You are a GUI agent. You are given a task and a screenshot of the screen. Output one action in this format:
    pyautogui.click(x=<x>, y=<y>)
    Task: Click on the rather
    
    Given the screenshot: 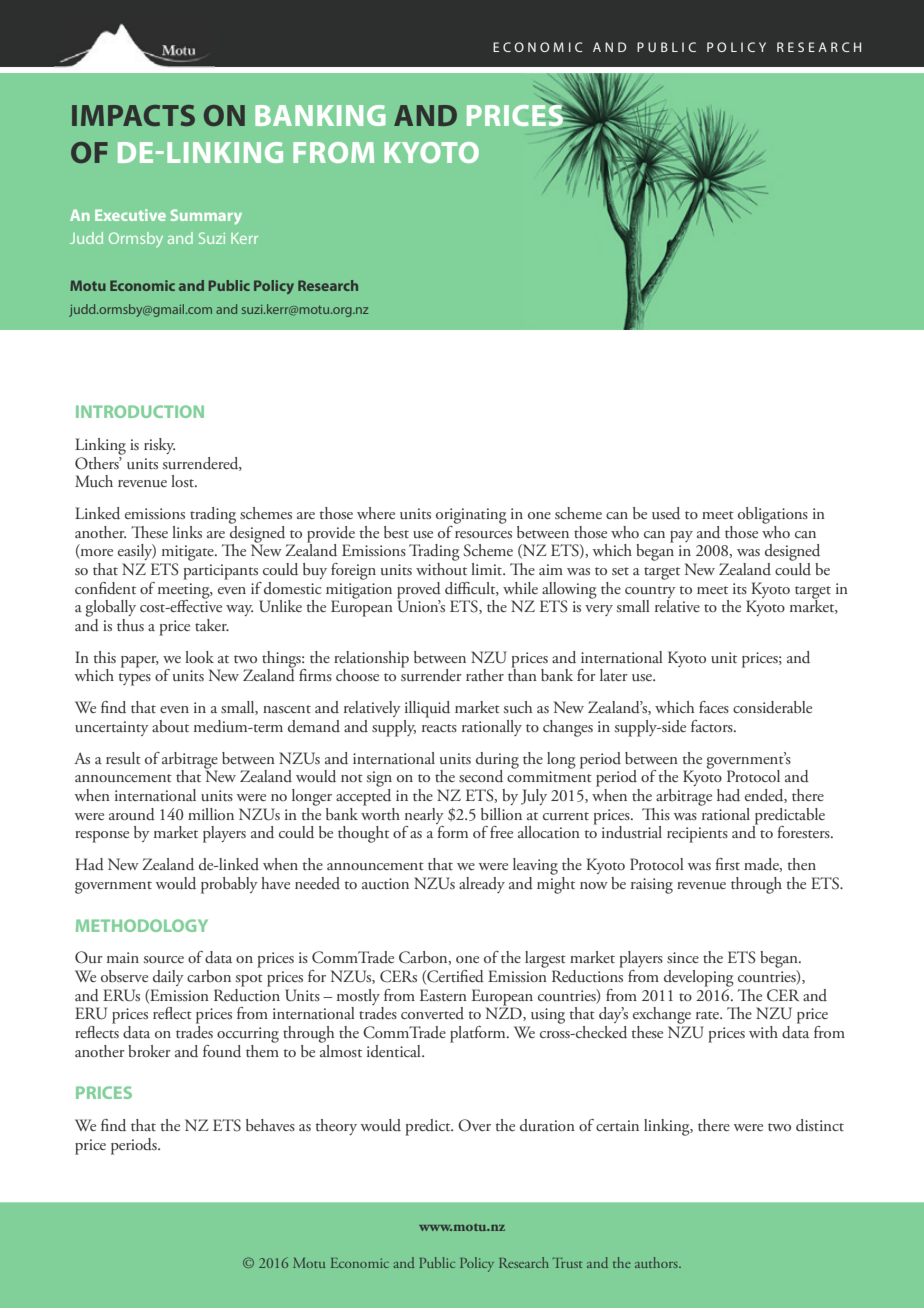 What is the action you would take?
    pyautogui.click(x=485, y=675)
